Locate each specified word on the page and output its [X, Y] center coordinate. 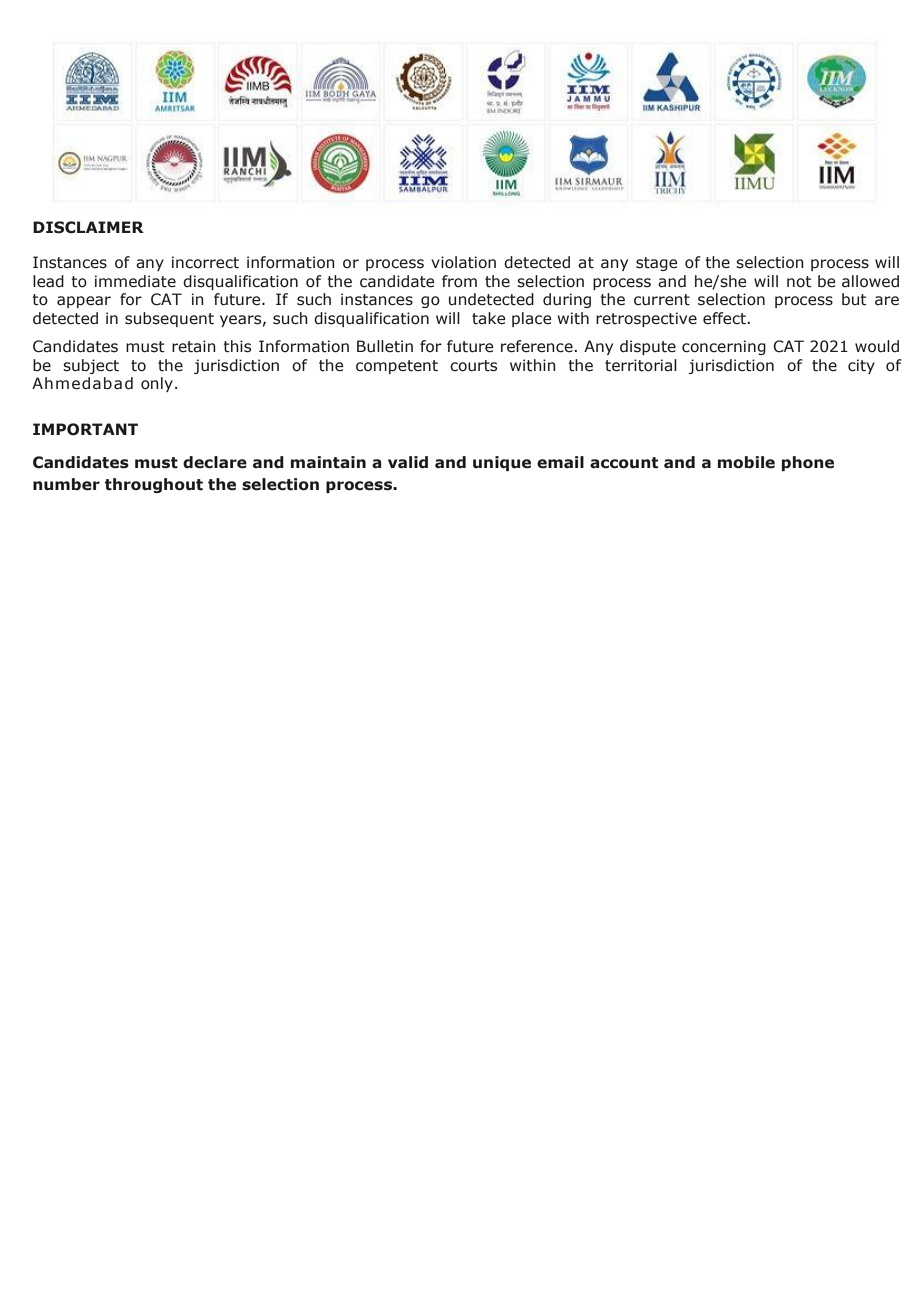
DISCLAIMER [88, 227]
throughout [154, 485]
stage [657, 264]
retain [194, 346]
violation [463, 262]
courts [473, 366]
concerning [724, 347]
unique [502, 463]
